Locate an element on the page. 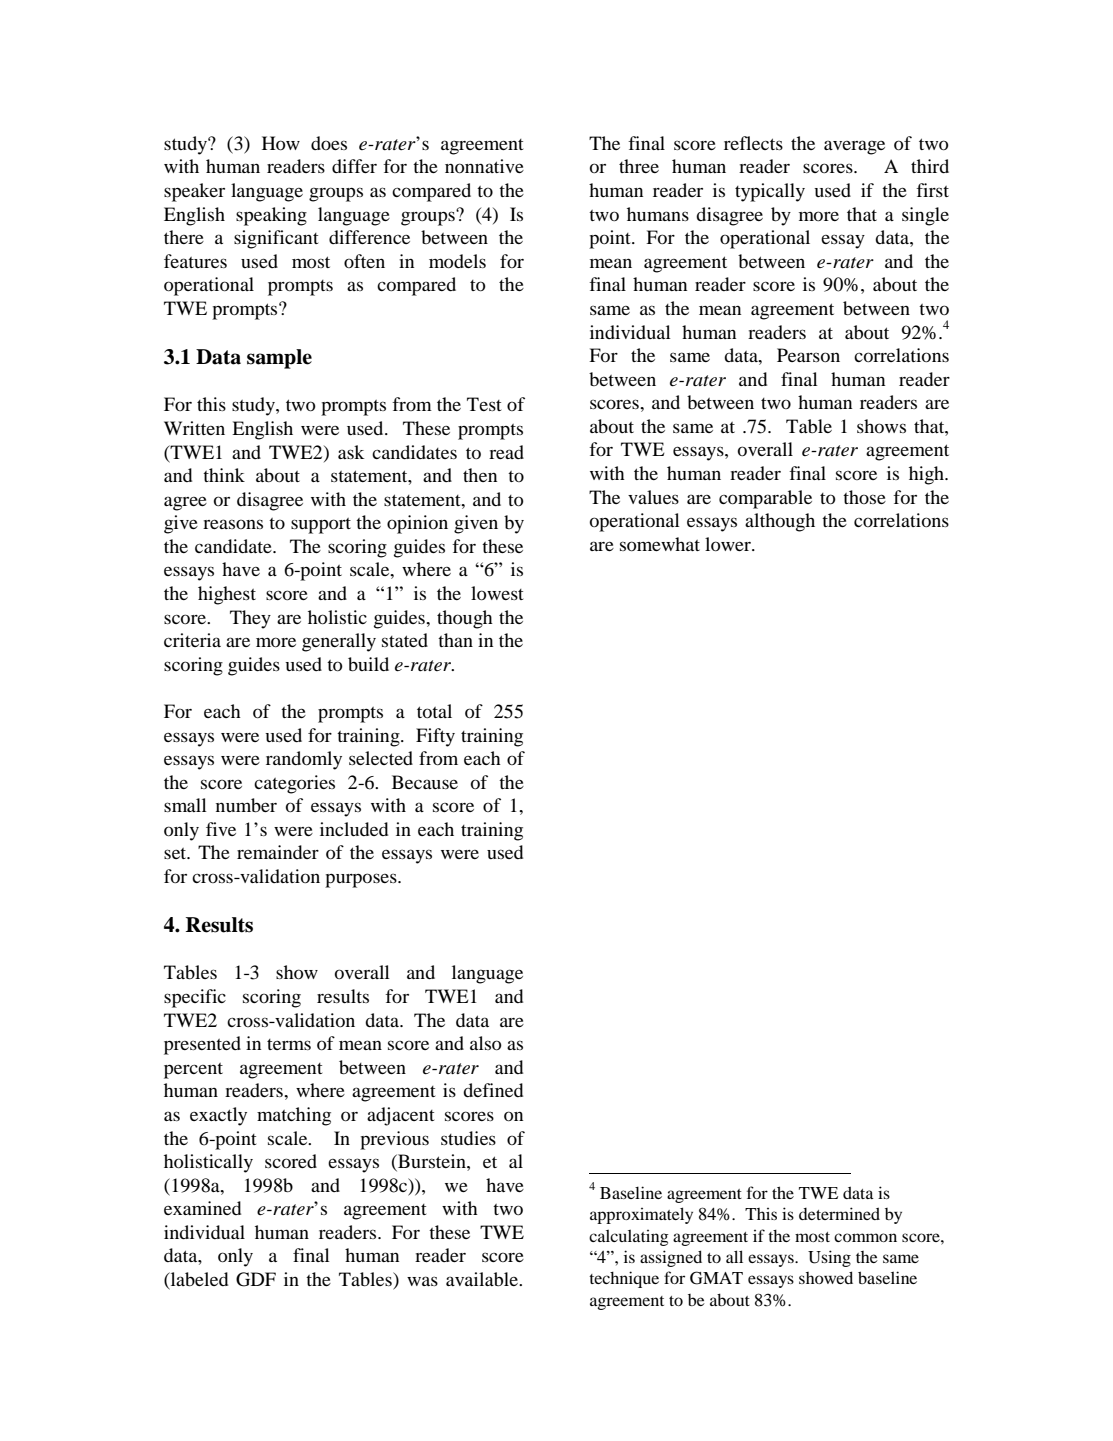  total is located at coordinates (434, 711).
